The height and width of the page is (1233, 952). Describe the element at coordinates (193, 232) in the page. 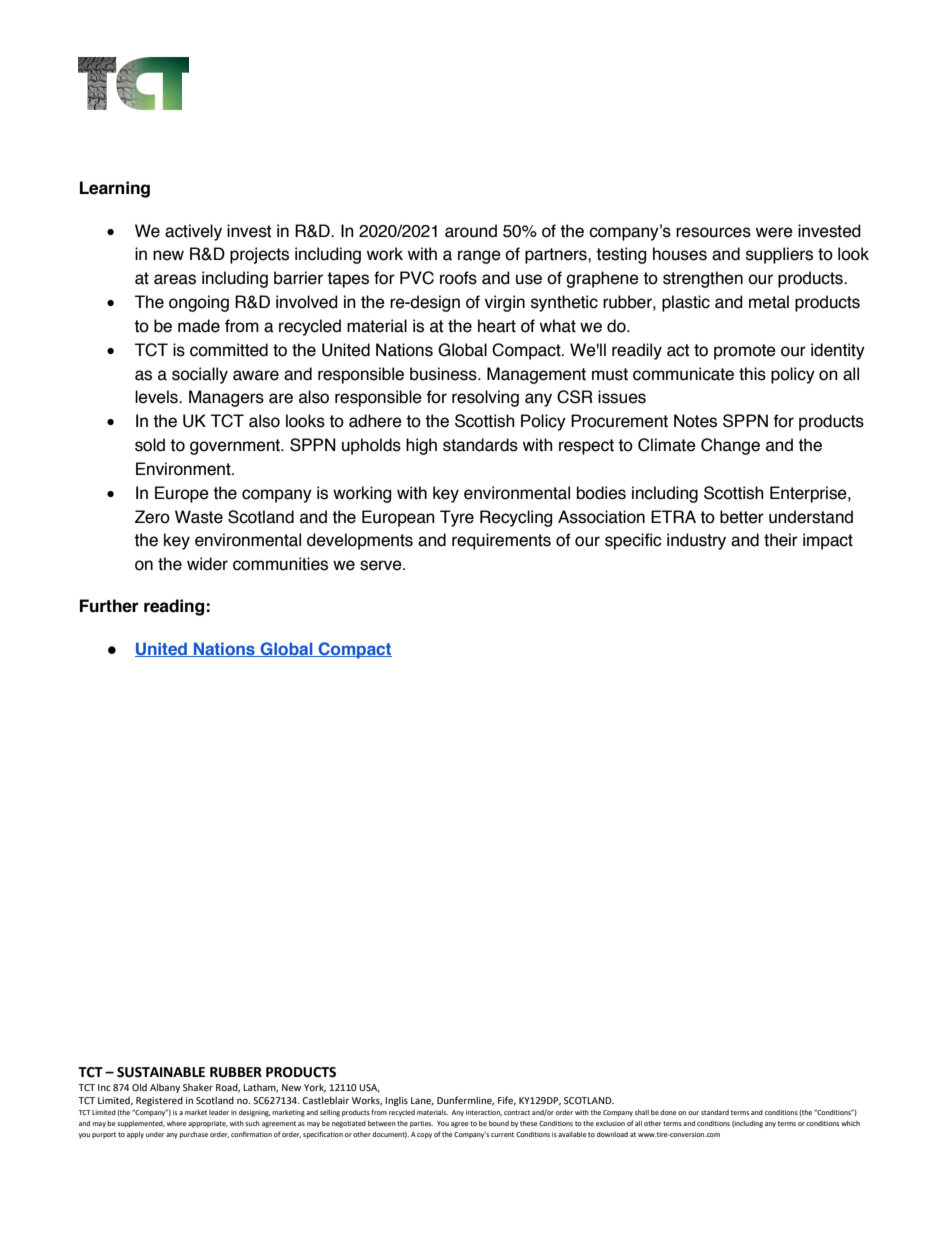

I see `actively` at that location.
